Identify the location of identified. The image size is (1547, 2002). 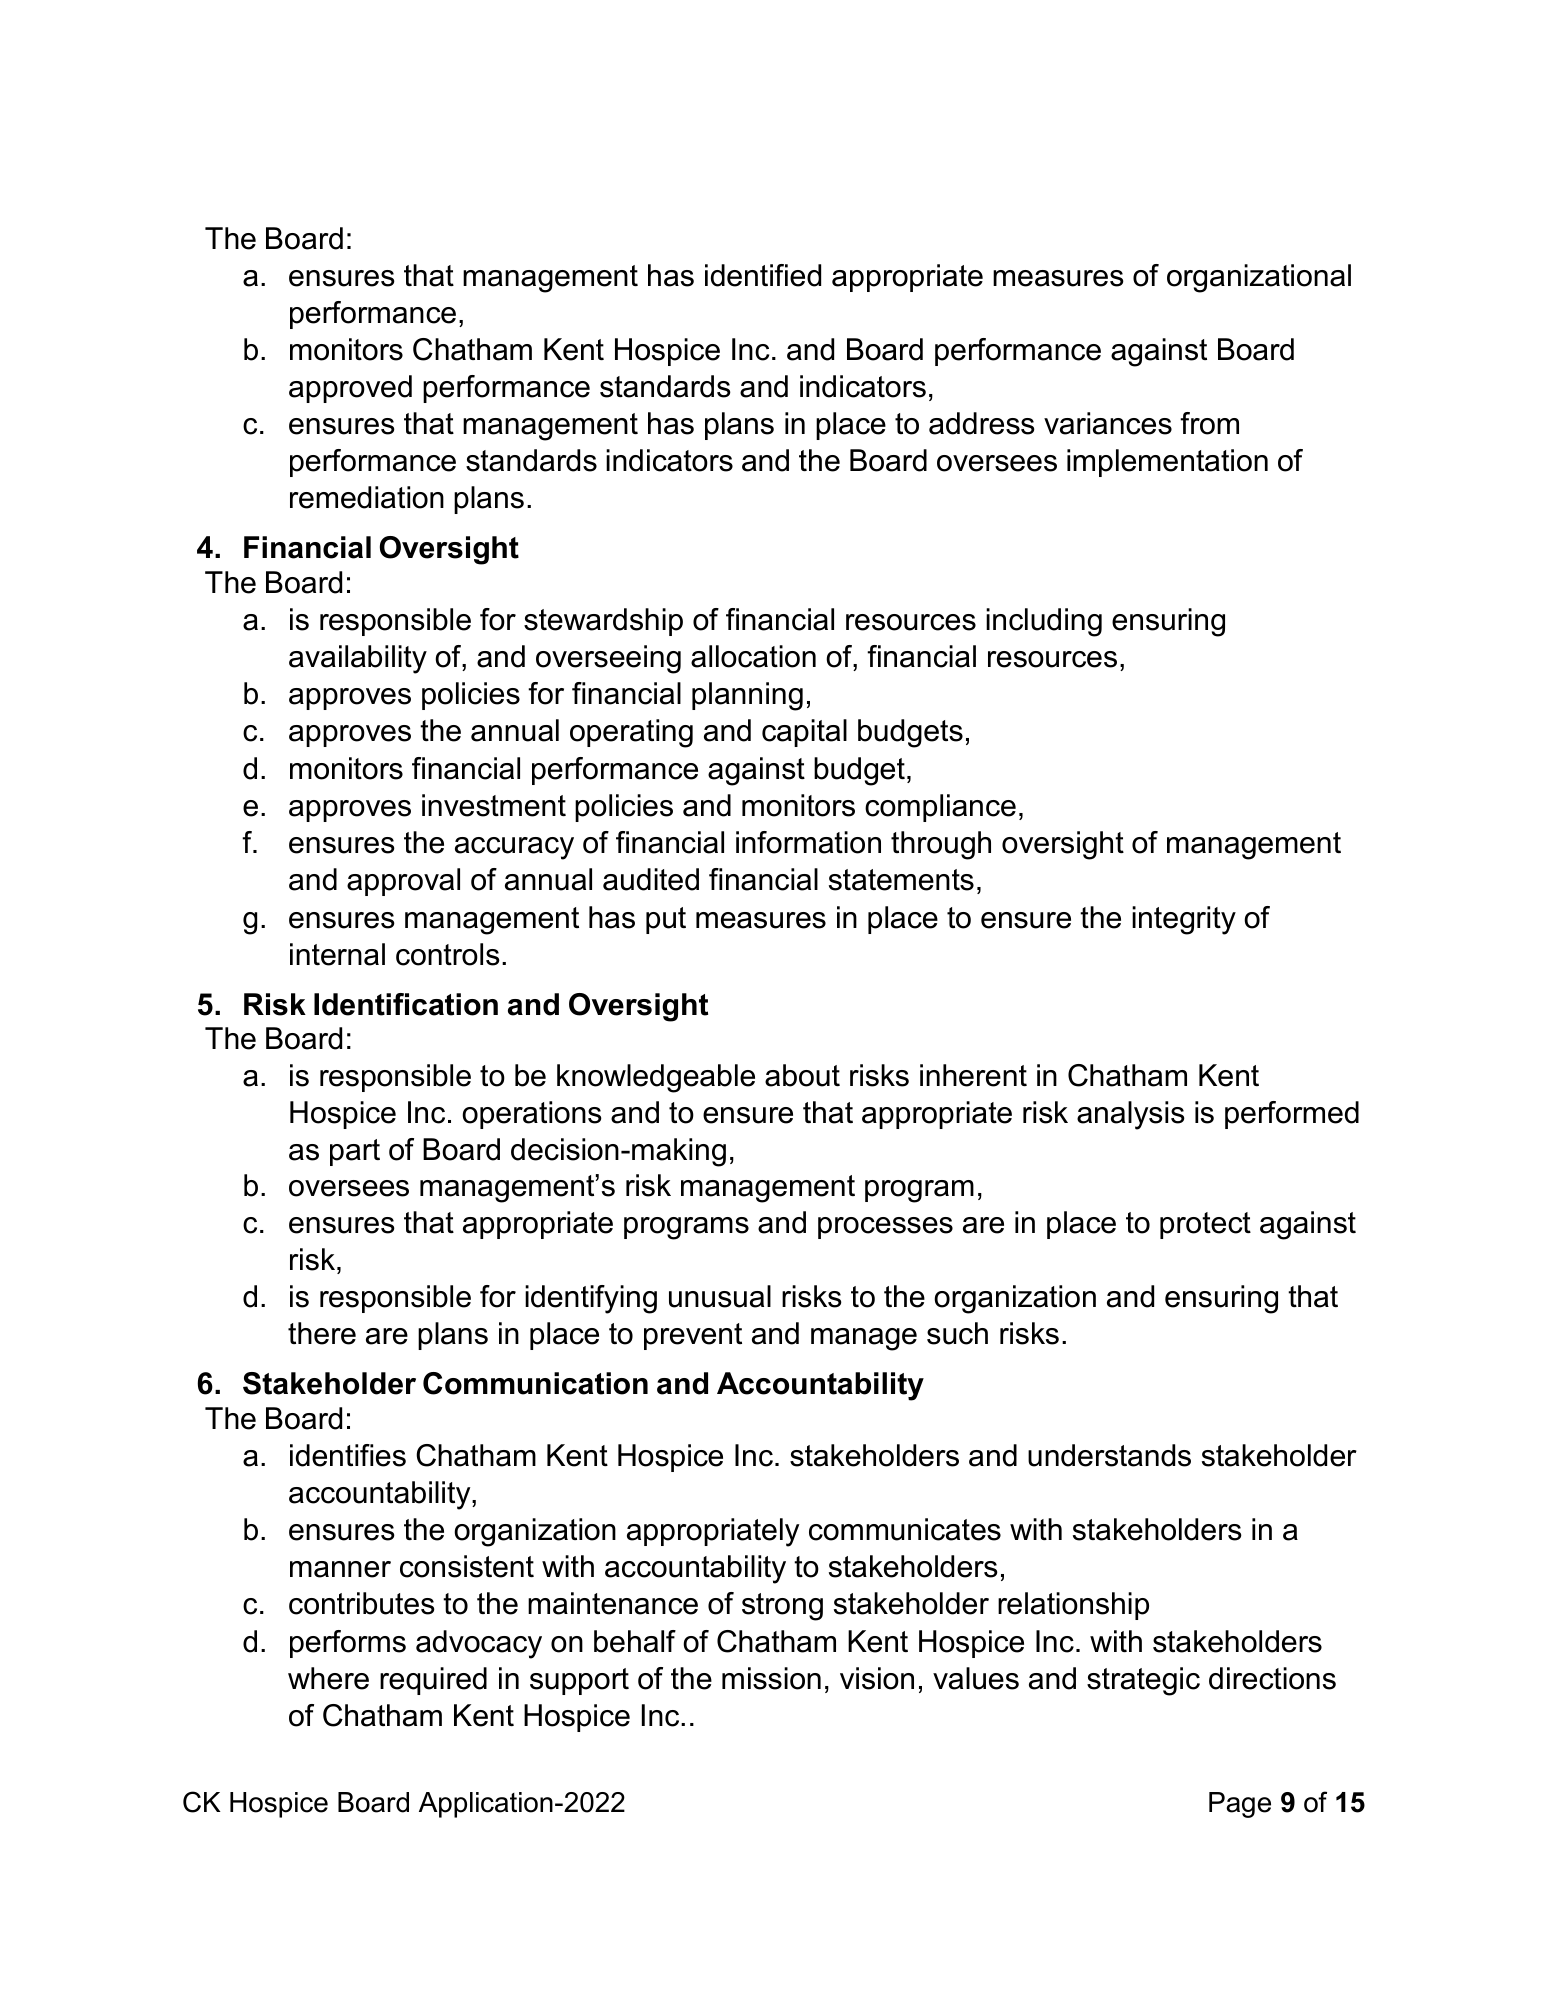
(763, 275).
